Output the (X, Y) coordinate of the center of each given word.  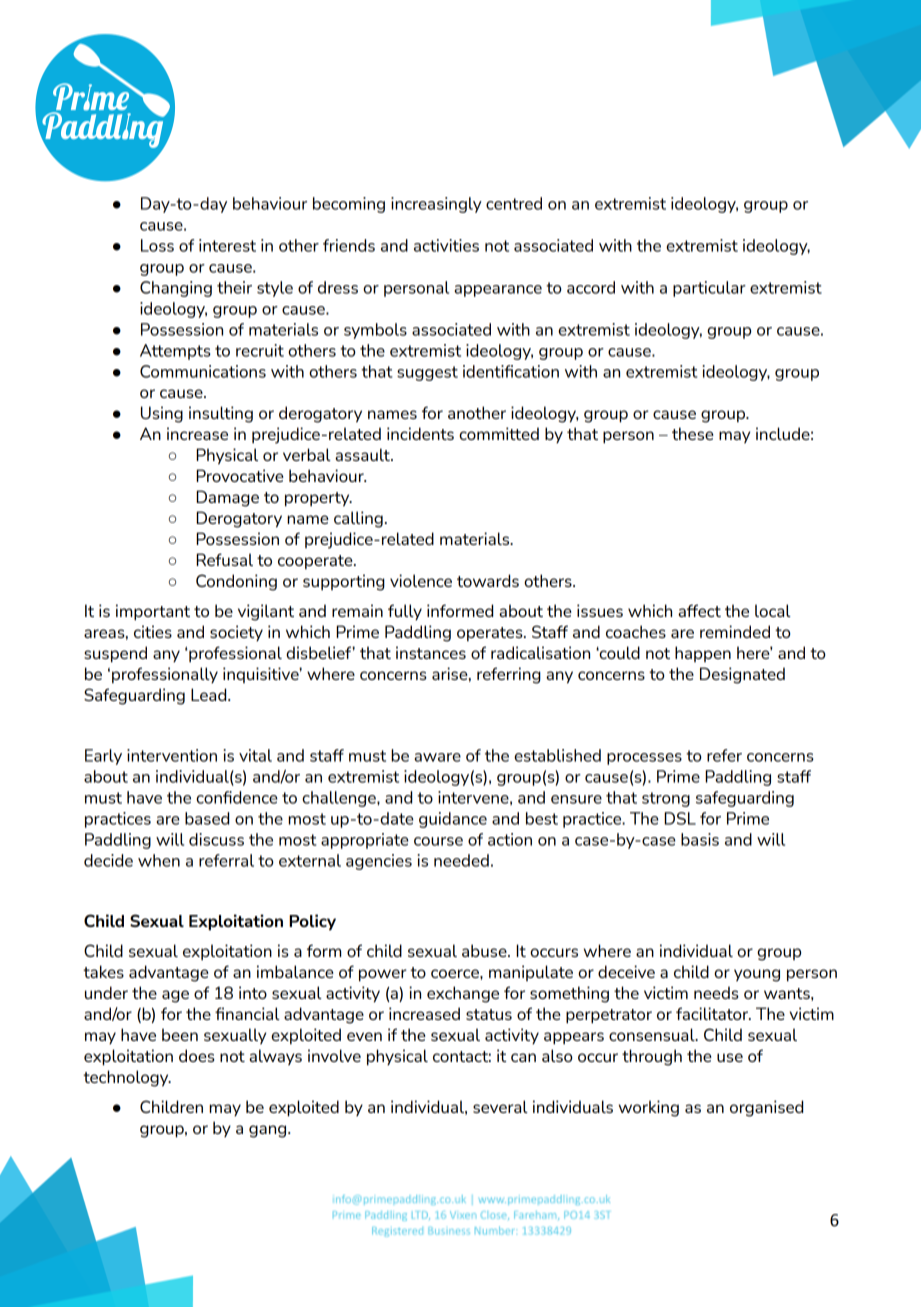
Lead (210, 694)
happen (703, 654)
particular (709, 289)
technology (127, 1078)
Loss (157, 245)
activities (446, 245)
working (649, 1108)
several (500, 1106)
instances (431, 652)
